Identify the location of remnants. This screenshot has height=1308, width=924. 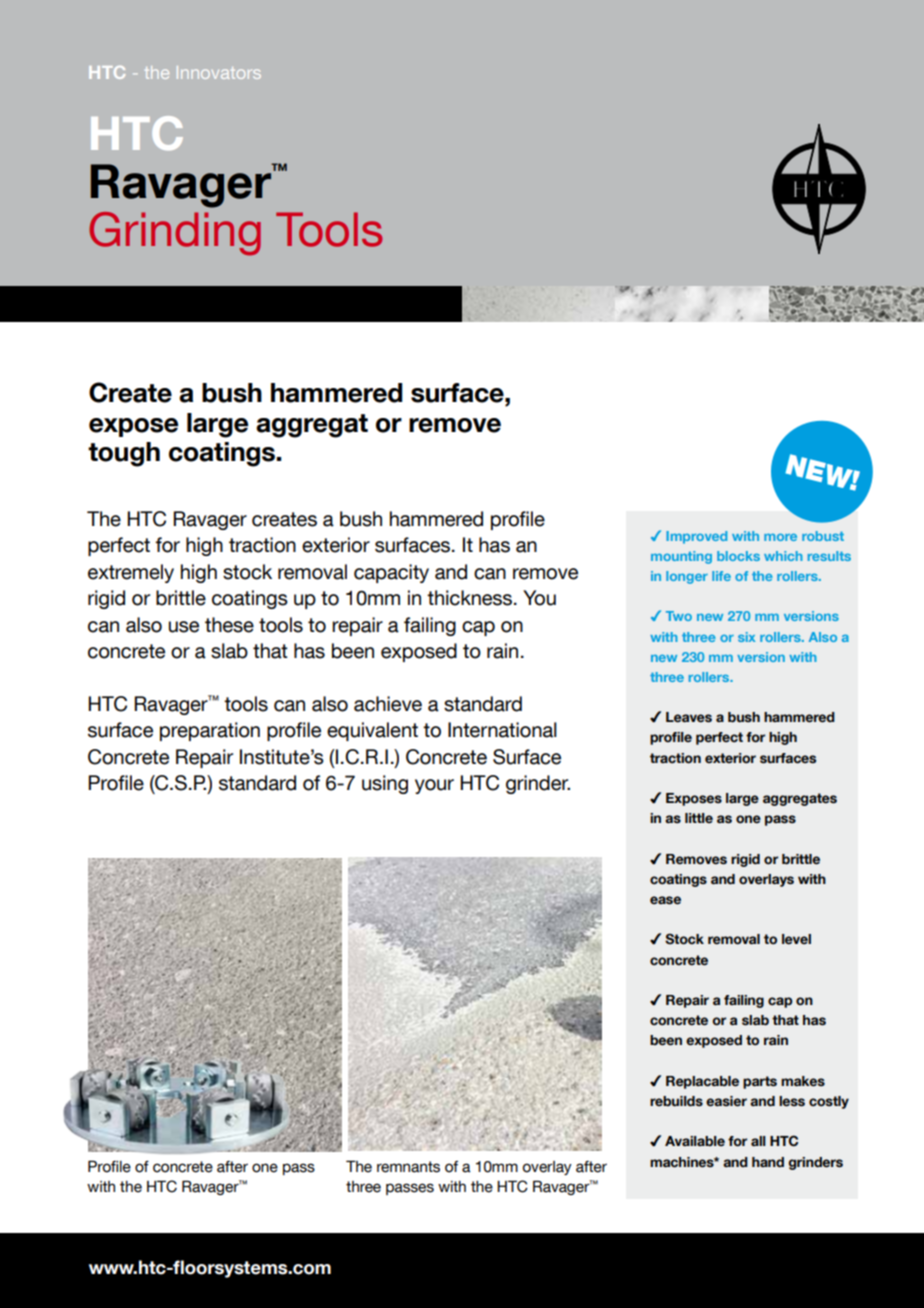
(408, 1167).
